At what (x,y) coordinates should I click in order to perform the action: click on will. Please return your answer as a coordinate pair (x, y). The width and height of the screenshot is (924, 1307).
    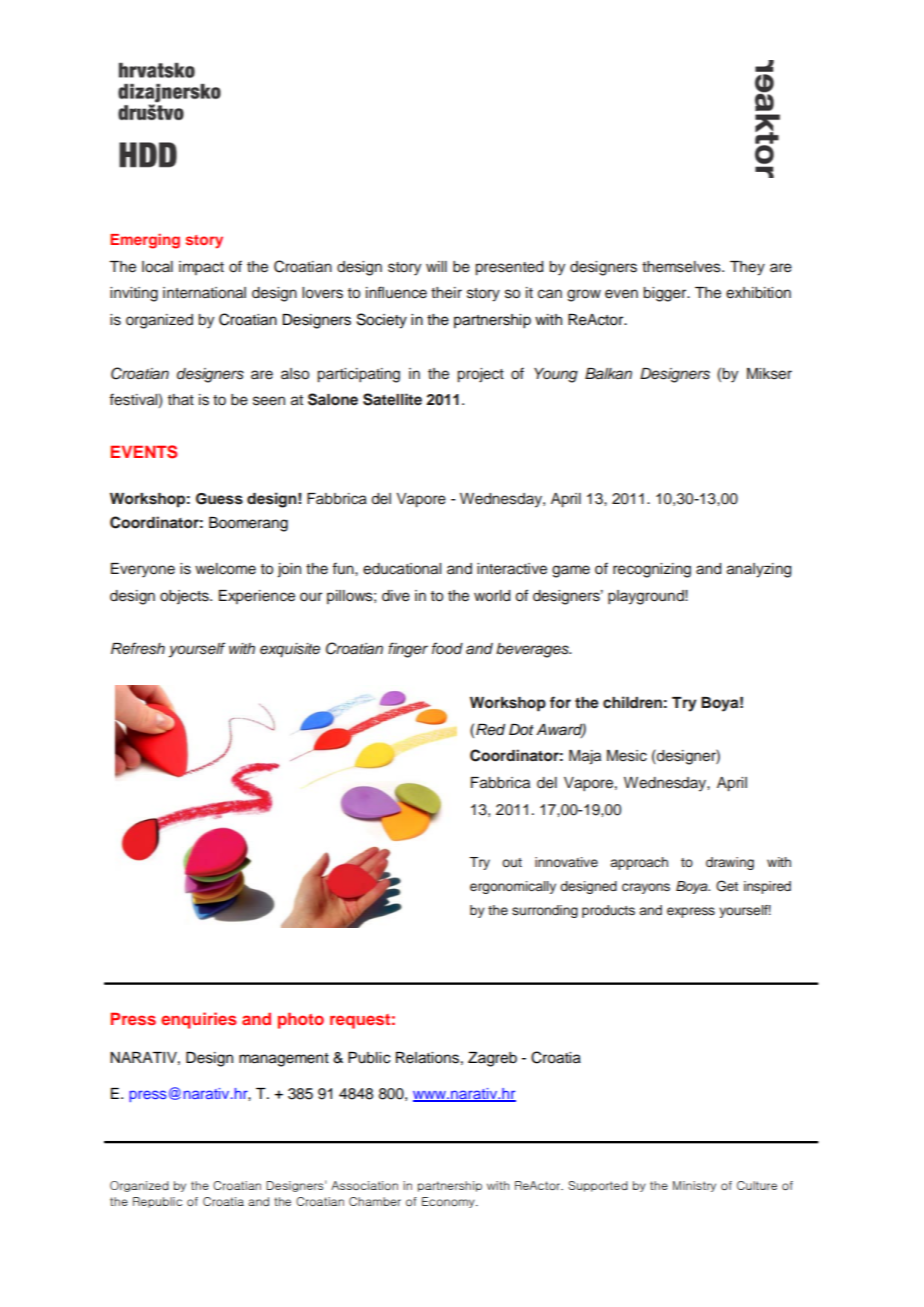
    Looking at the image, I should click on (436, 266).
